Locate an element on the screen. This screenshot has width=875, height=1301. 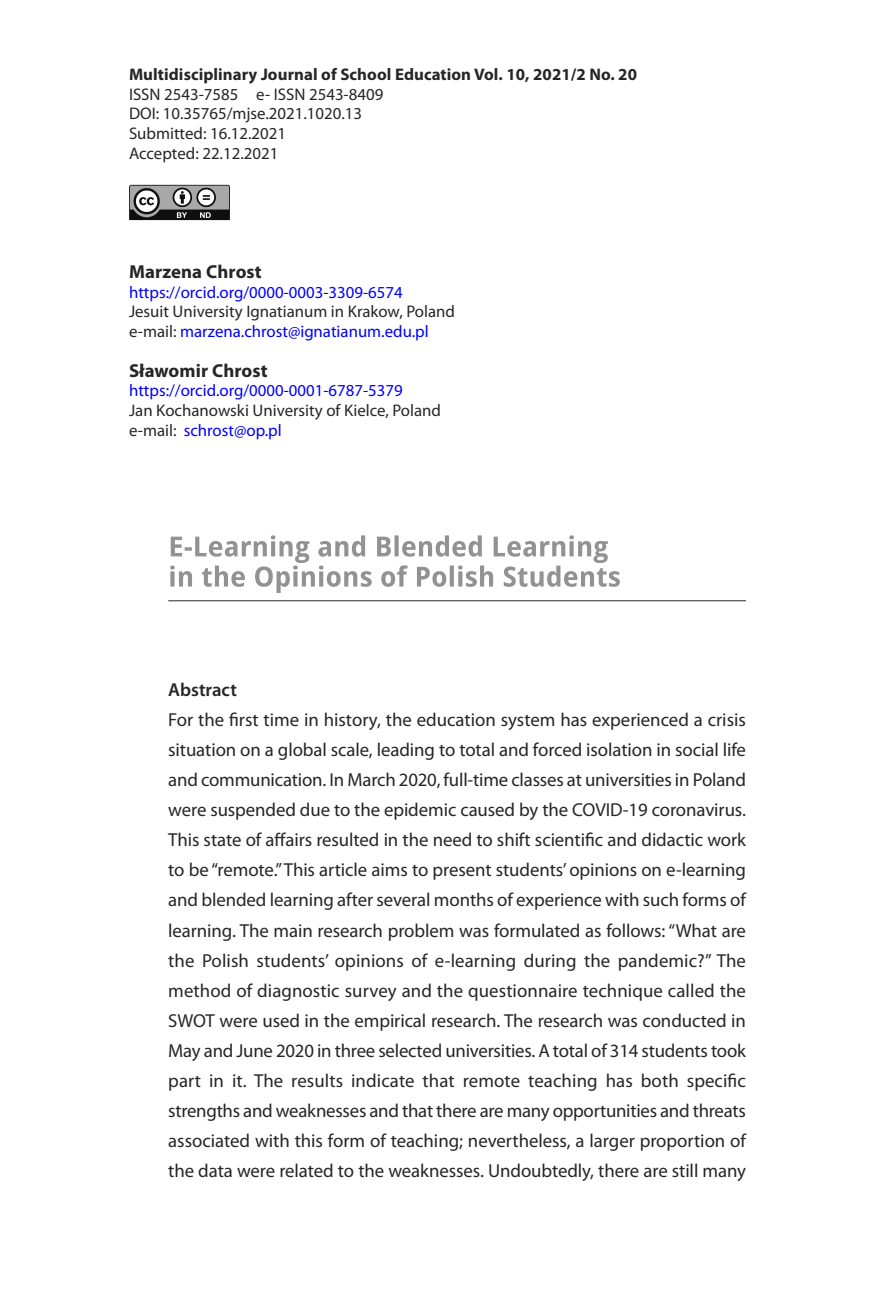
social is located at coordinates (697, 749).
